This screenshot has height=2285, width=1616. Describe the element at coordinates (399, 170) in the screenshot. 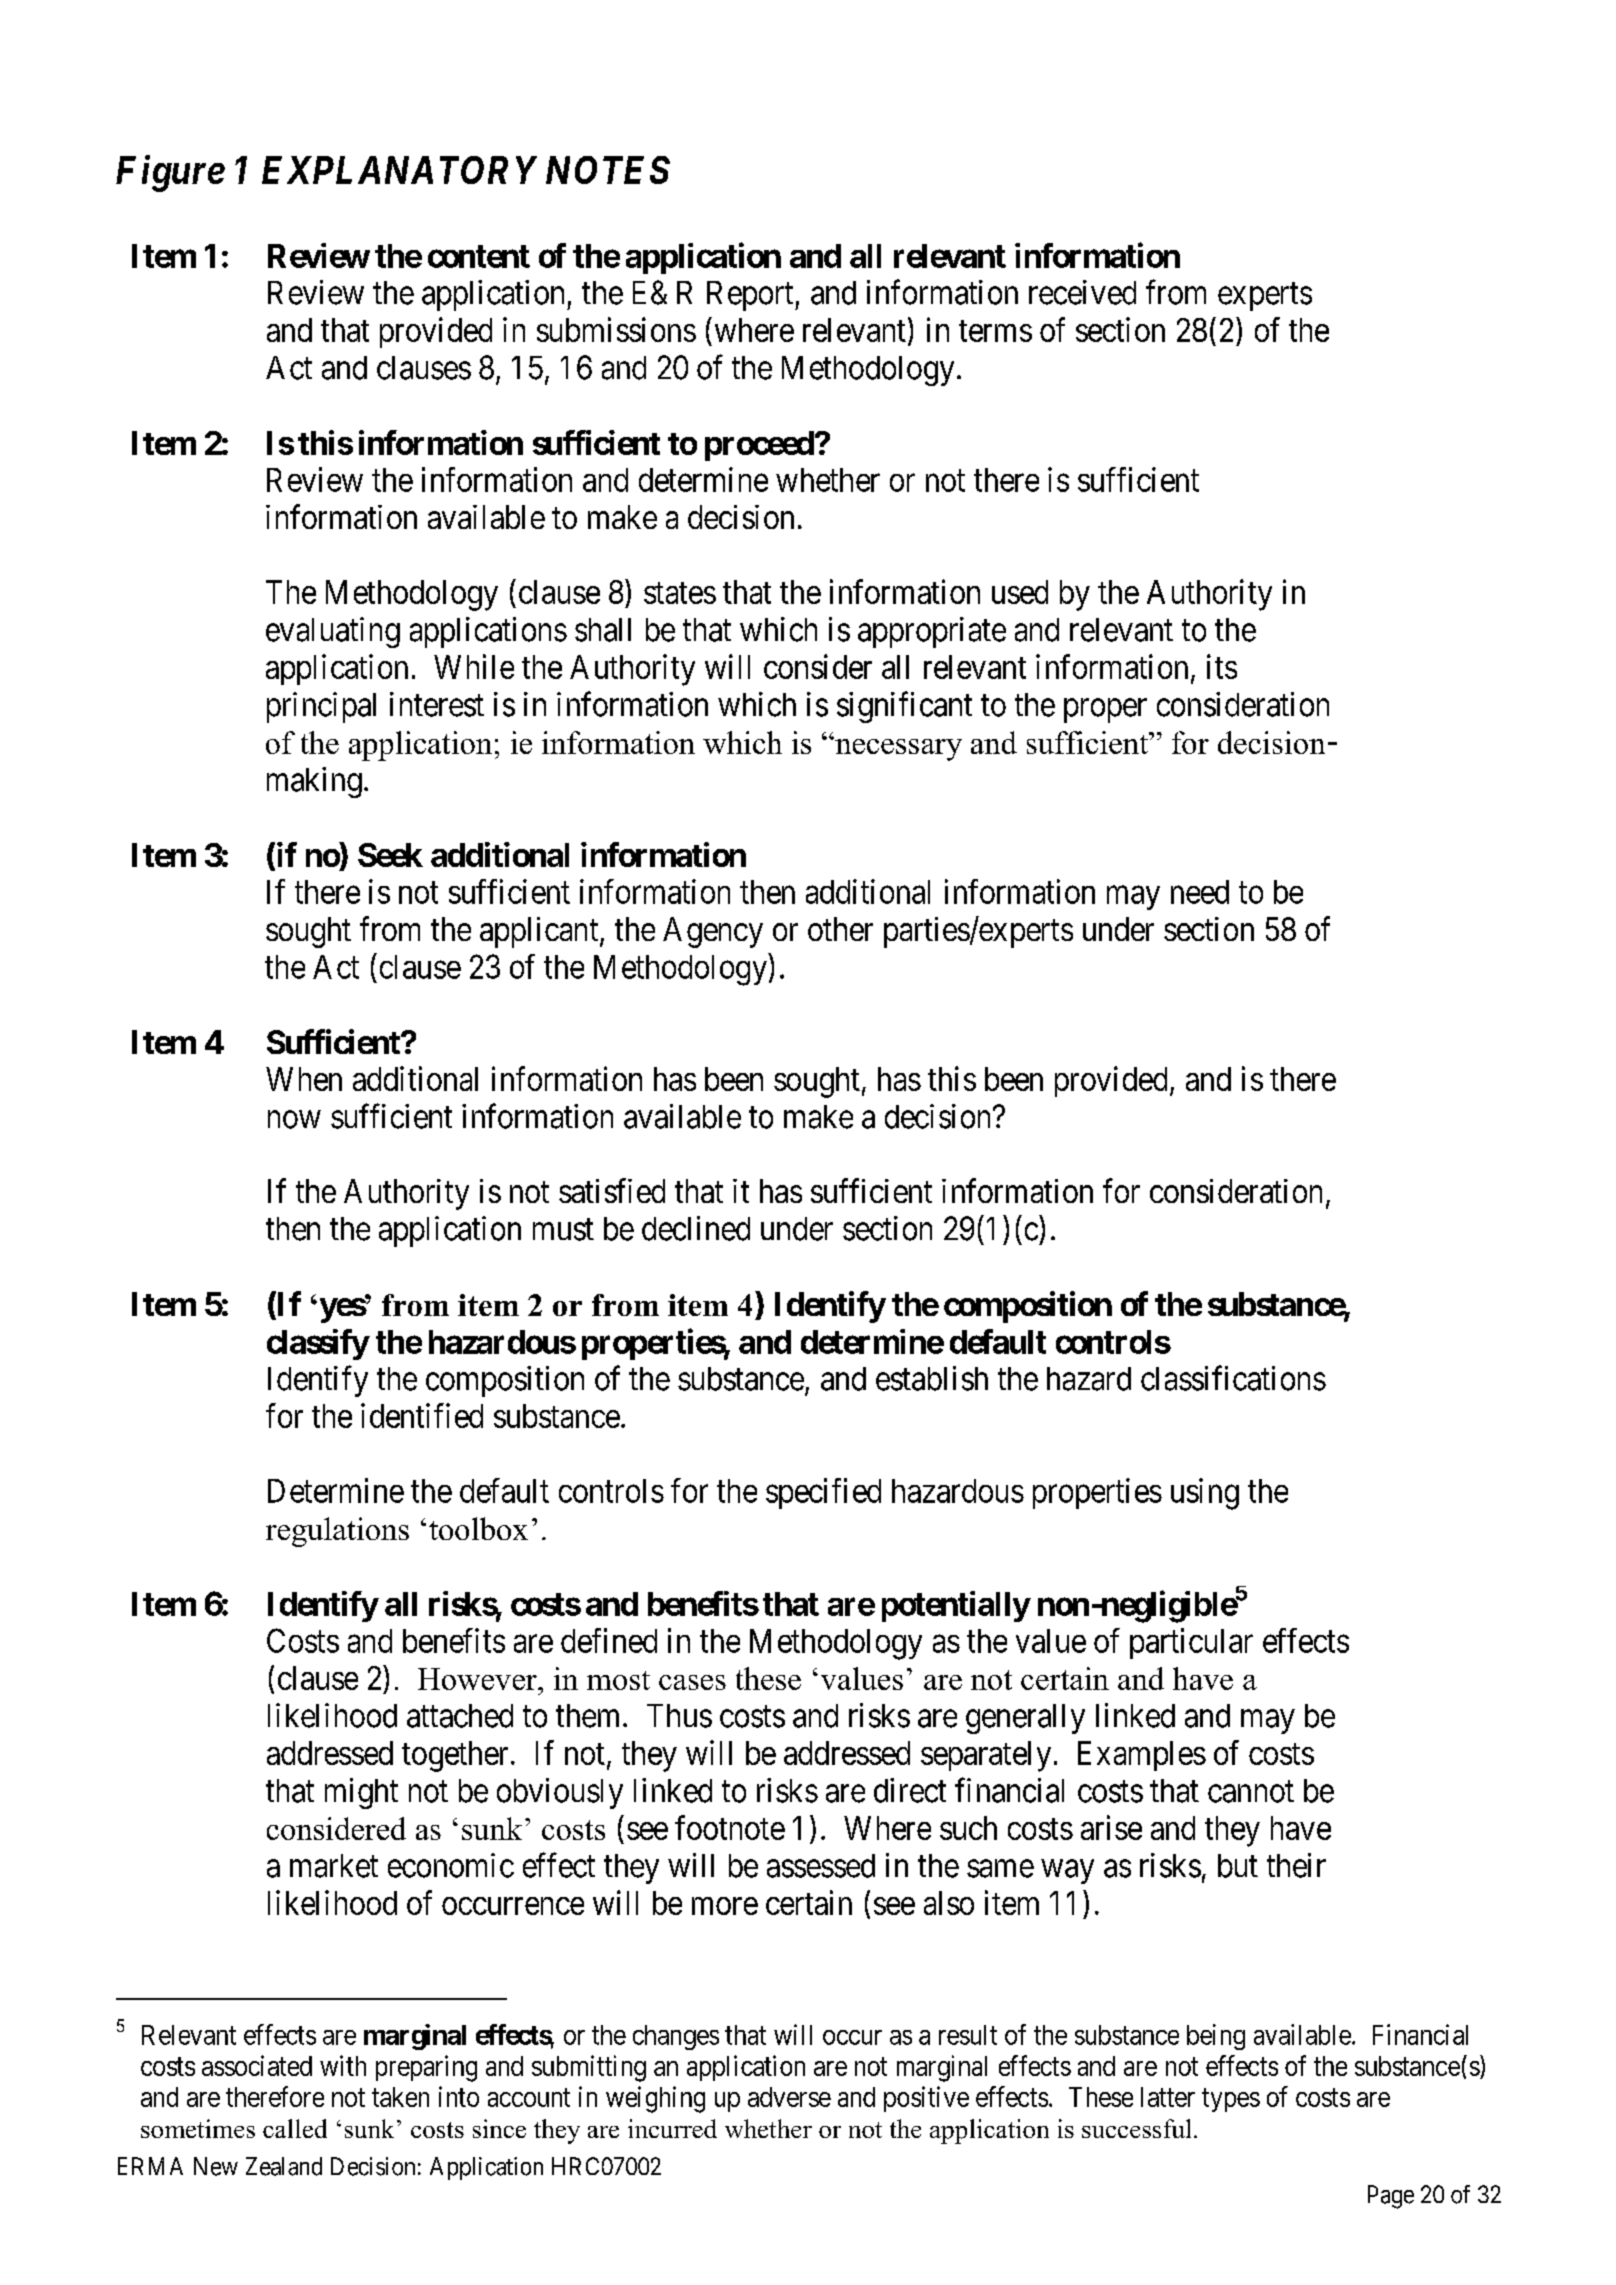

I see `EXPLANATORY` at that location.
